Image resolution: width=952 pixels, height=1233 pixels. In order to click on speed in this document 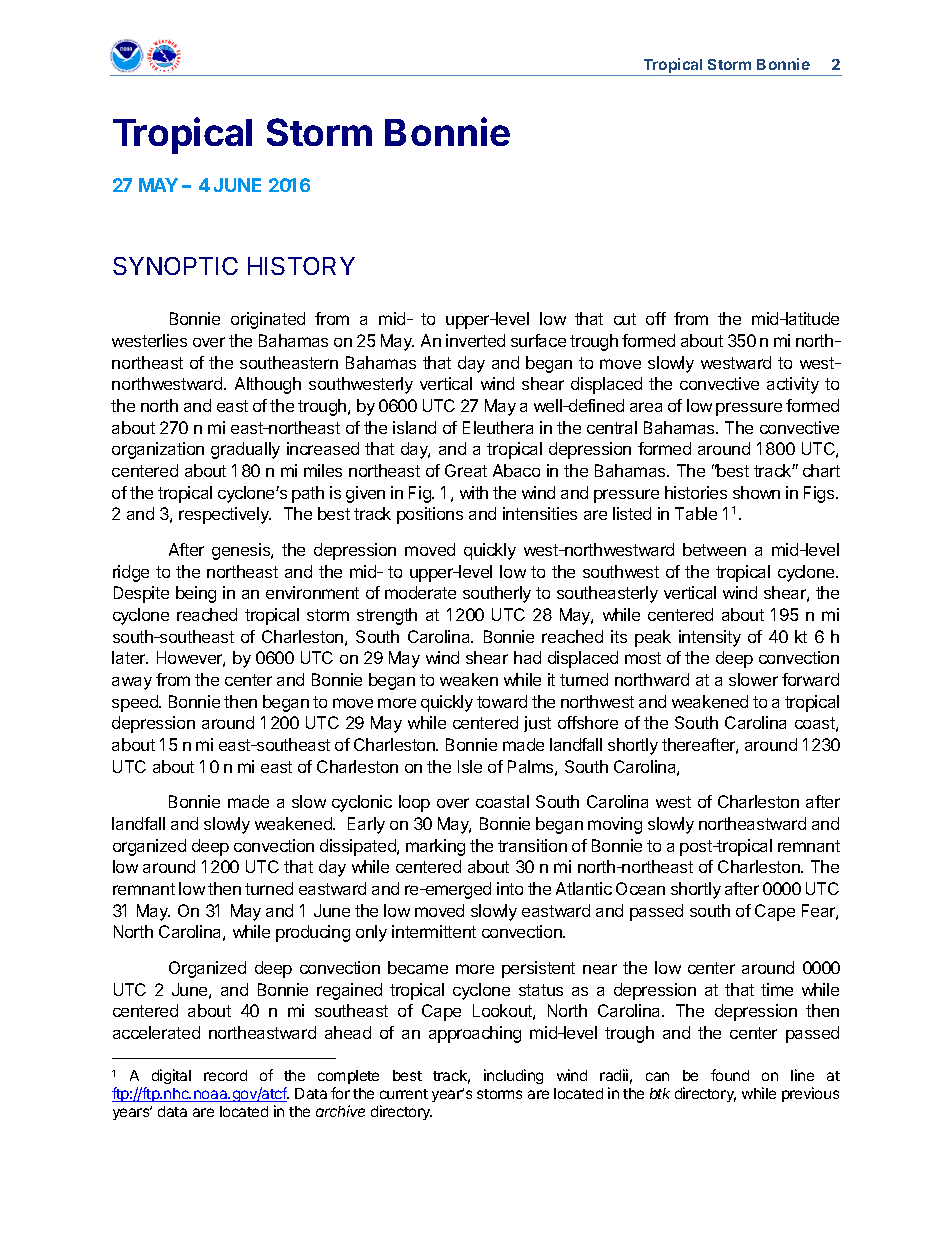, I will do `click(136, 703)`.
